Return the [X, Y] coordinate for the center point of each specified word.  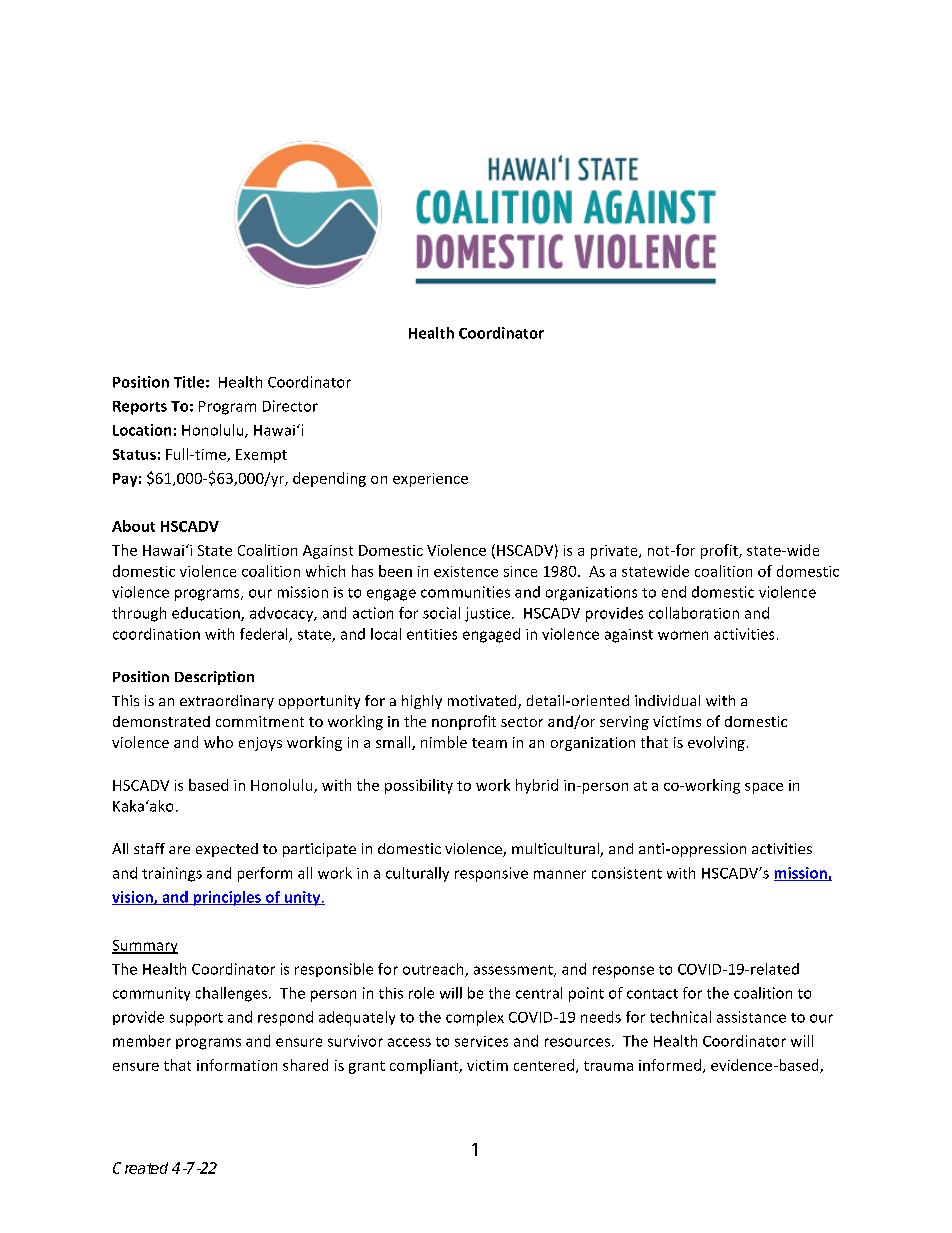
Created [140, 1168]
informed [671, 1066]
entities [432, 634]
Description [214, 678]
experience [430, 480]
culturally [417, 874]
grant [367, 1067]
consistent [627, 873]
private [615, 552]
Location [142, 430]
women [683, 635]
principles [227, 898]
